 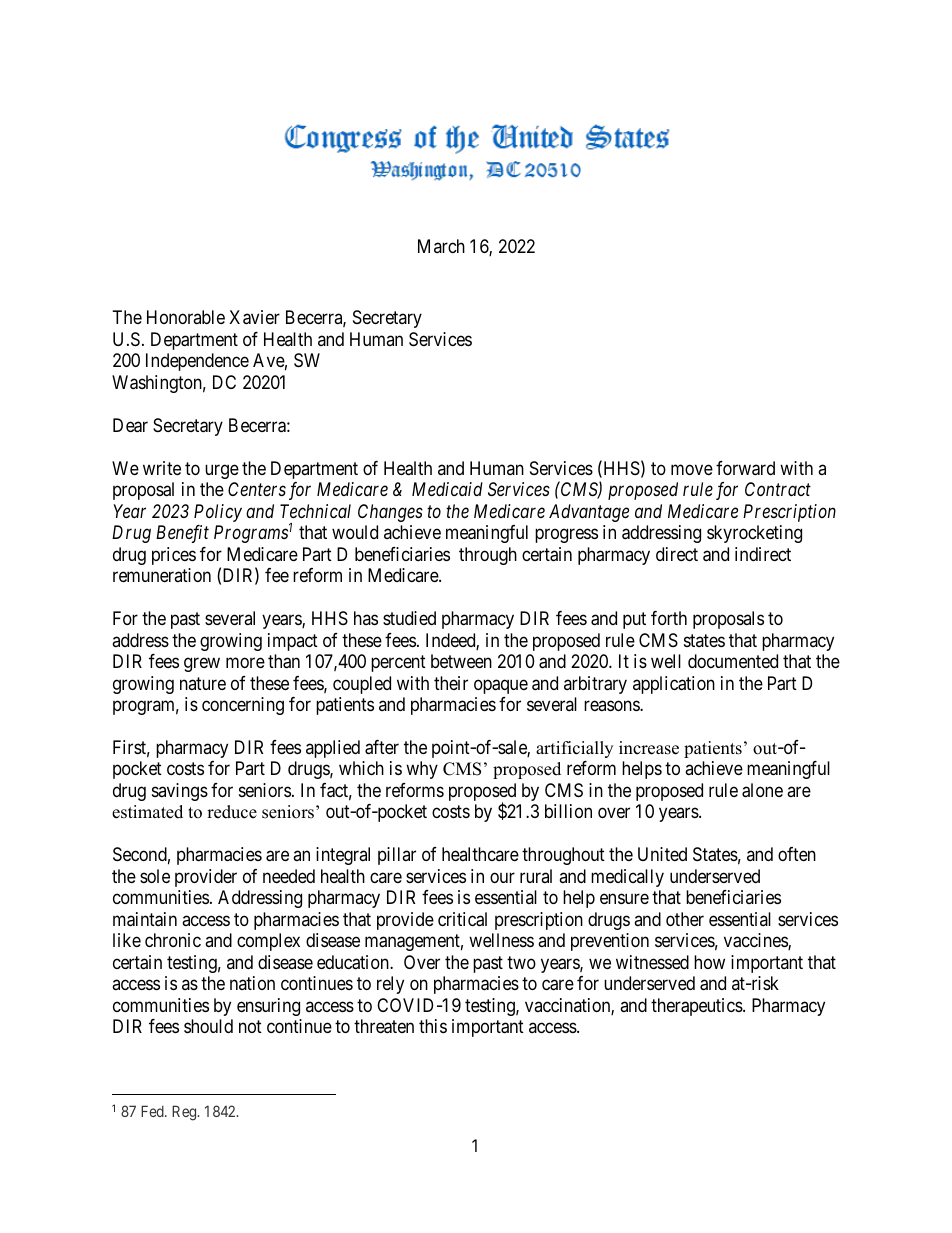 I want to click on urge, so click(x=222, y=471).
